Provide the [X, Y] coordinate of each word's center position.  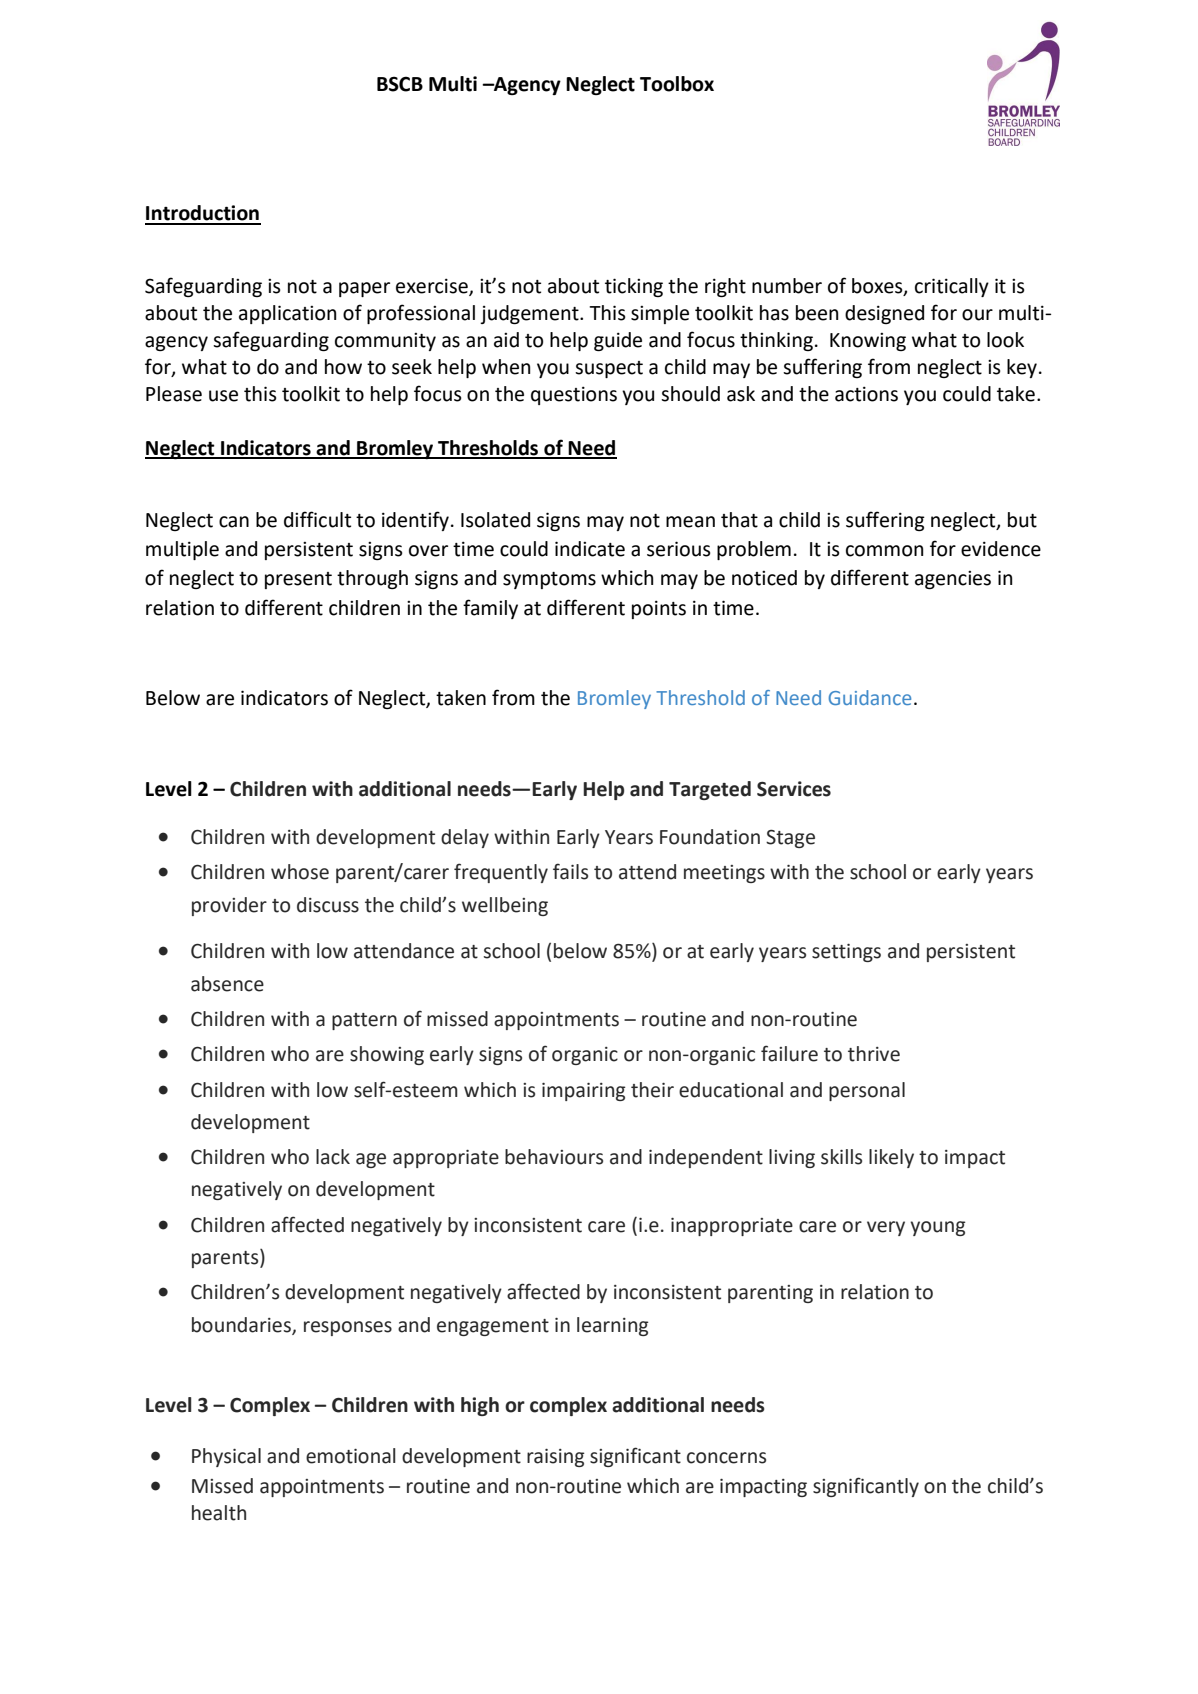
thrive [874, 1054]
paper [364, 289]
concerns [726, 1458]
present [298, 580]
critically [952, 287]
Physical [226, 1457]
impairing [583, 1092]
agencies [953, 580]
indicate [590, 549]
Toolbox [677, 84]
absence [227, 984]
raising [555, 1458]
